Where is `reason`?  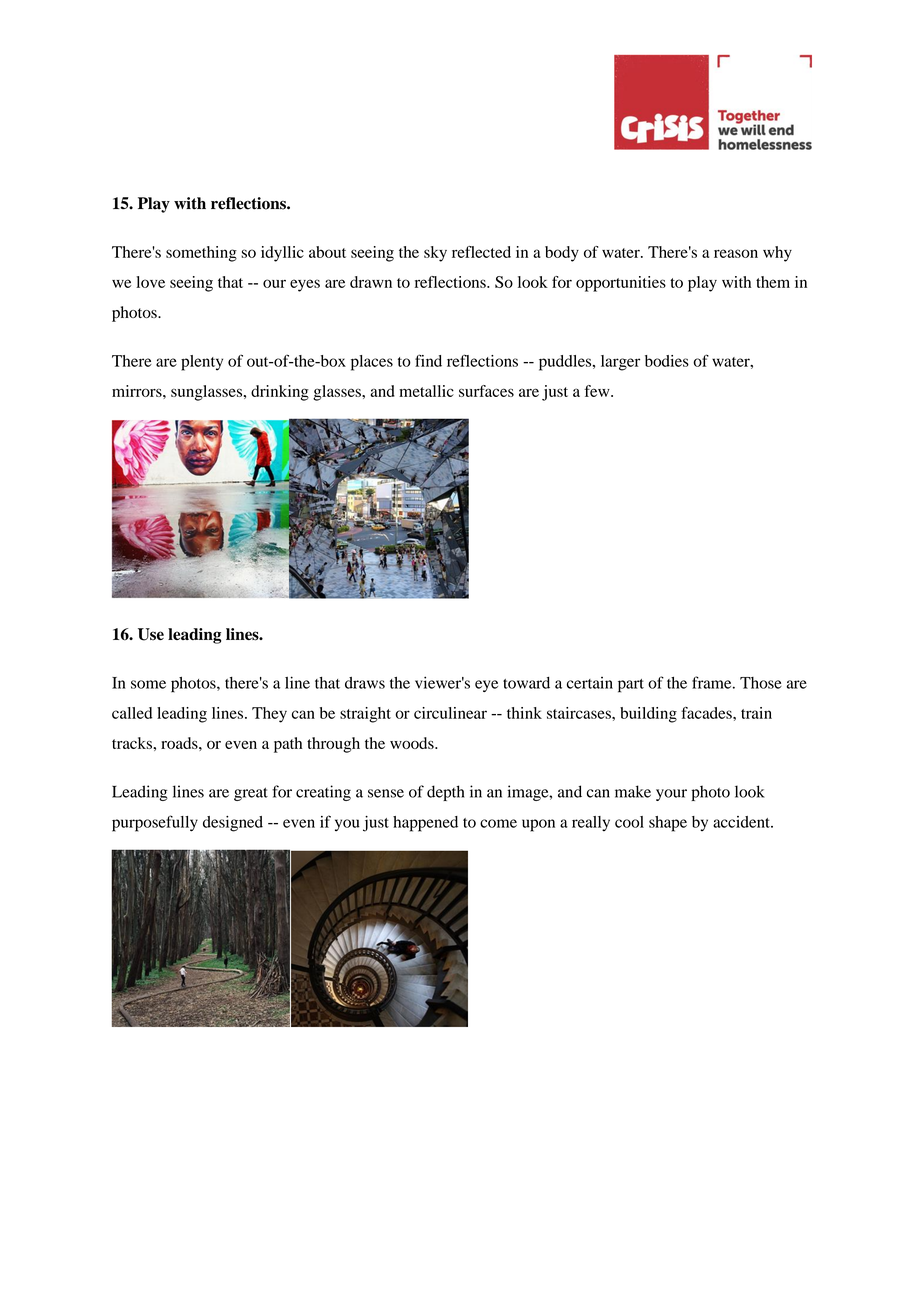
reason is located at coordinates (736, 253).
